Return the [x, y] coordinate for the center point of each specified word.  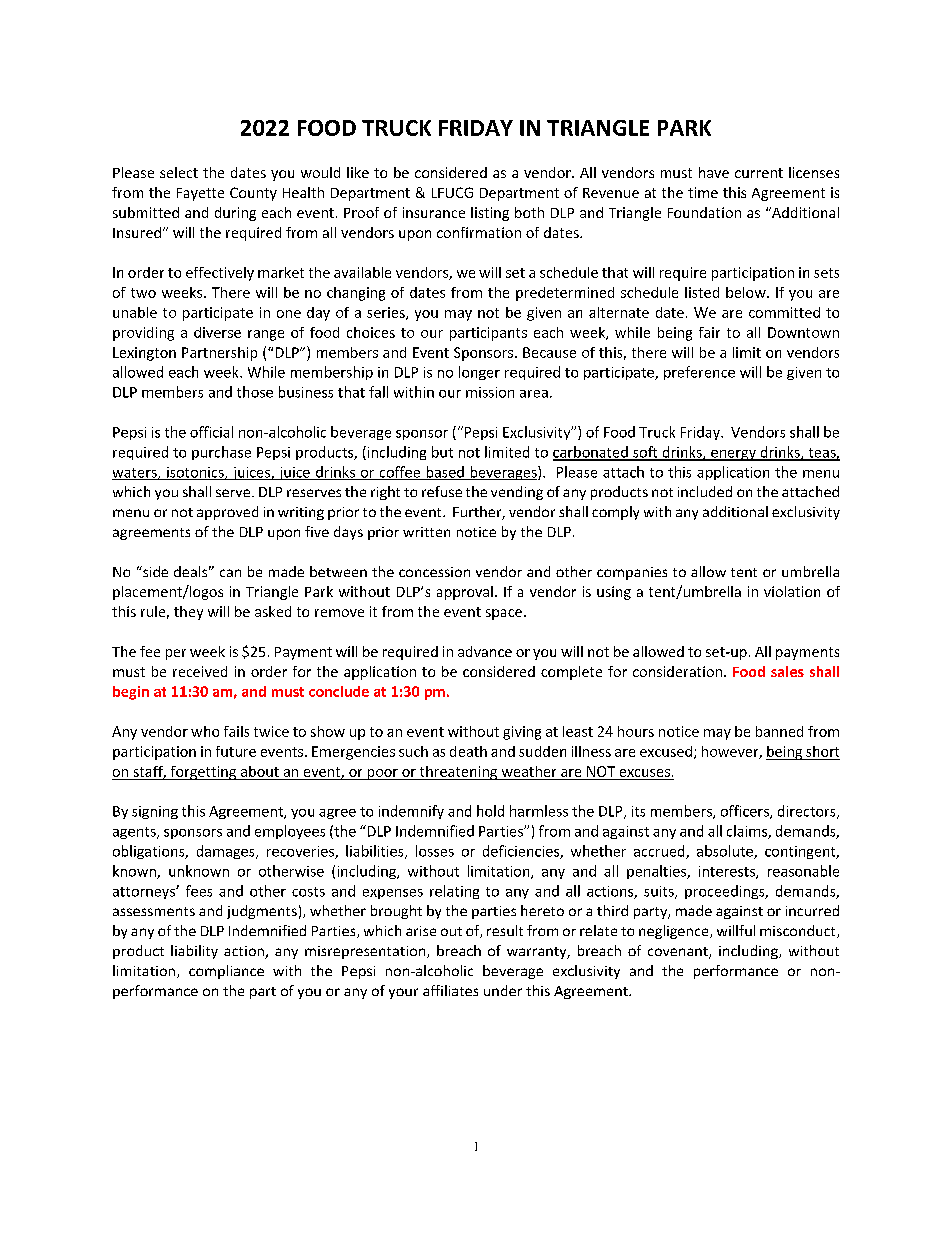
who [205, 731]
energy [733, 455]
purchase [221, 453]
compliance [226, 972]
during [235, 214]
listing [490, 214]
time [703, 192]
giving [522, 733]
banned [779, 731]
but [442, 452]
